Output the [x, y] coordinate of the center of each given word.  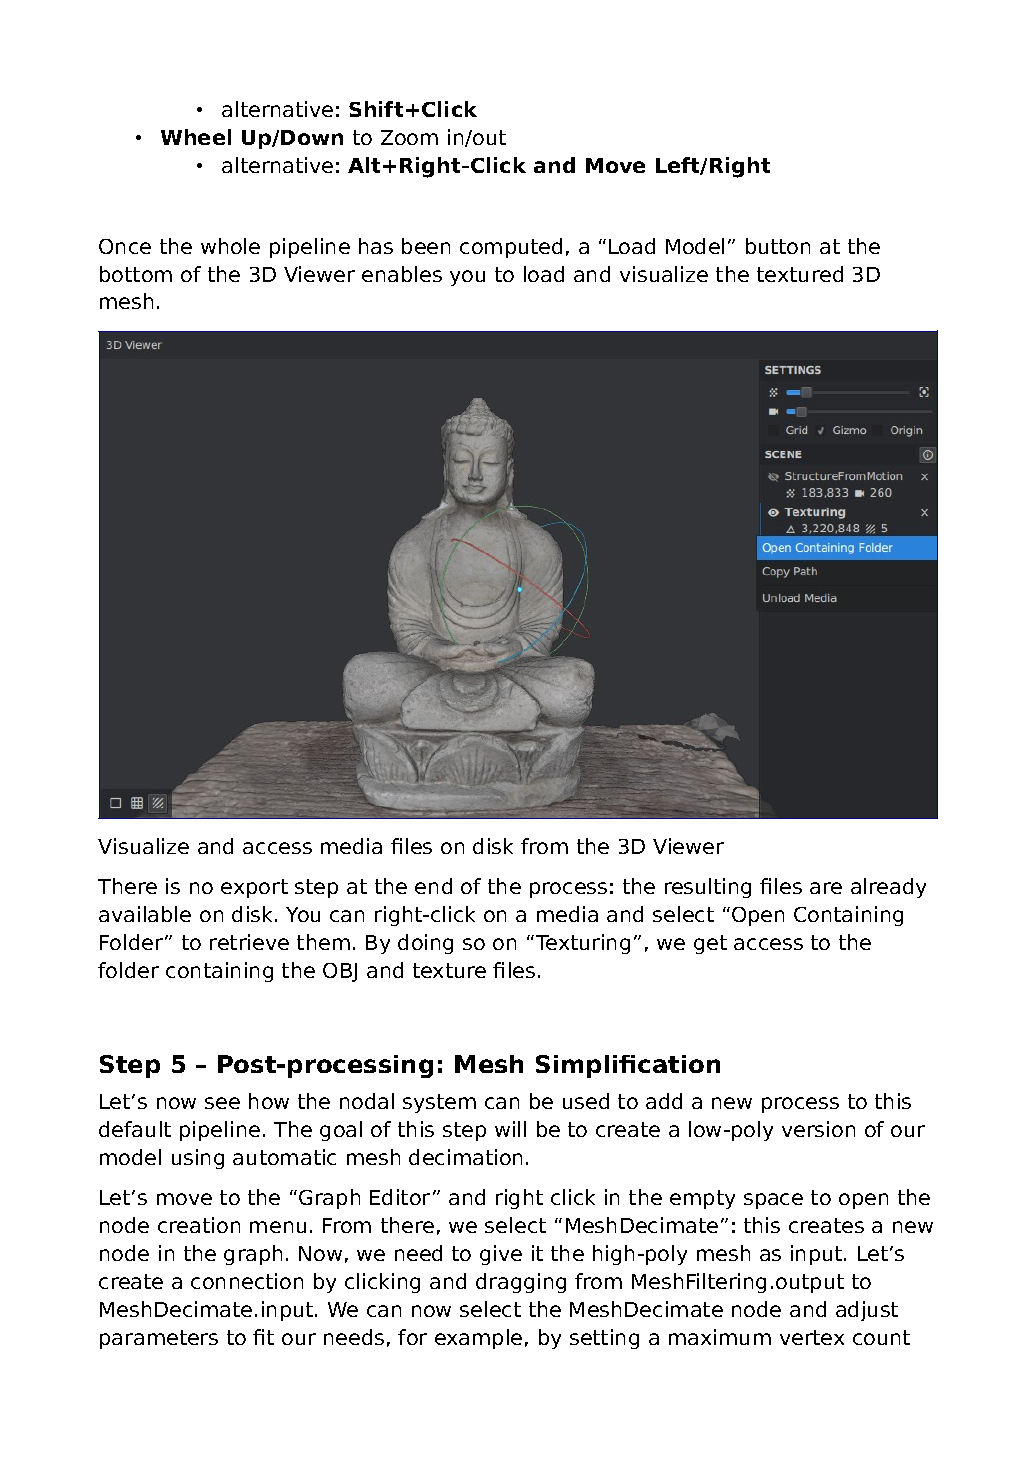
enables [402, 274]
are [826, 888]
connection [247, 1281]
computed [511, 248]
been [426, 246]
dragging [521, 1283]
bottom [136, 274]
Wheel [196, 137]
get [710, 944]
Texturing [583, 944]
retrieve [249, 942]
